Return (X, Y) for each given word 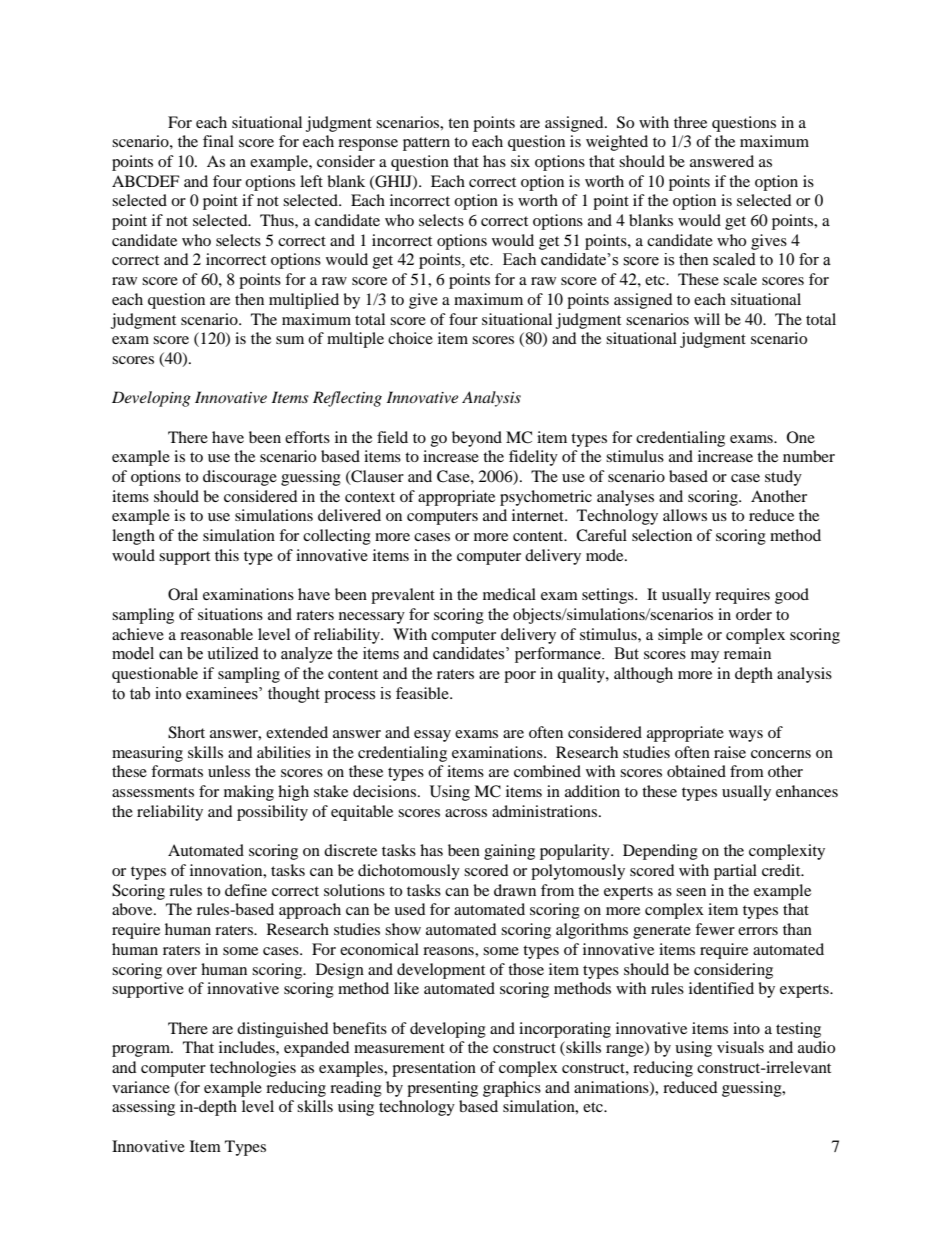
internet (539, 515)
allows (685, 515)
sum (290, 340)
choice (410, 338)
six (520, 161)
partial (735, 872)
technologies (253, 1069)
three (690, 122)
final (218, 141)
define (246, 890)
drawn (515, 890)
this (227, 555)
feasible (423, 693)
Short (186, 732)
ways (746, 736)
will (707, 319)
